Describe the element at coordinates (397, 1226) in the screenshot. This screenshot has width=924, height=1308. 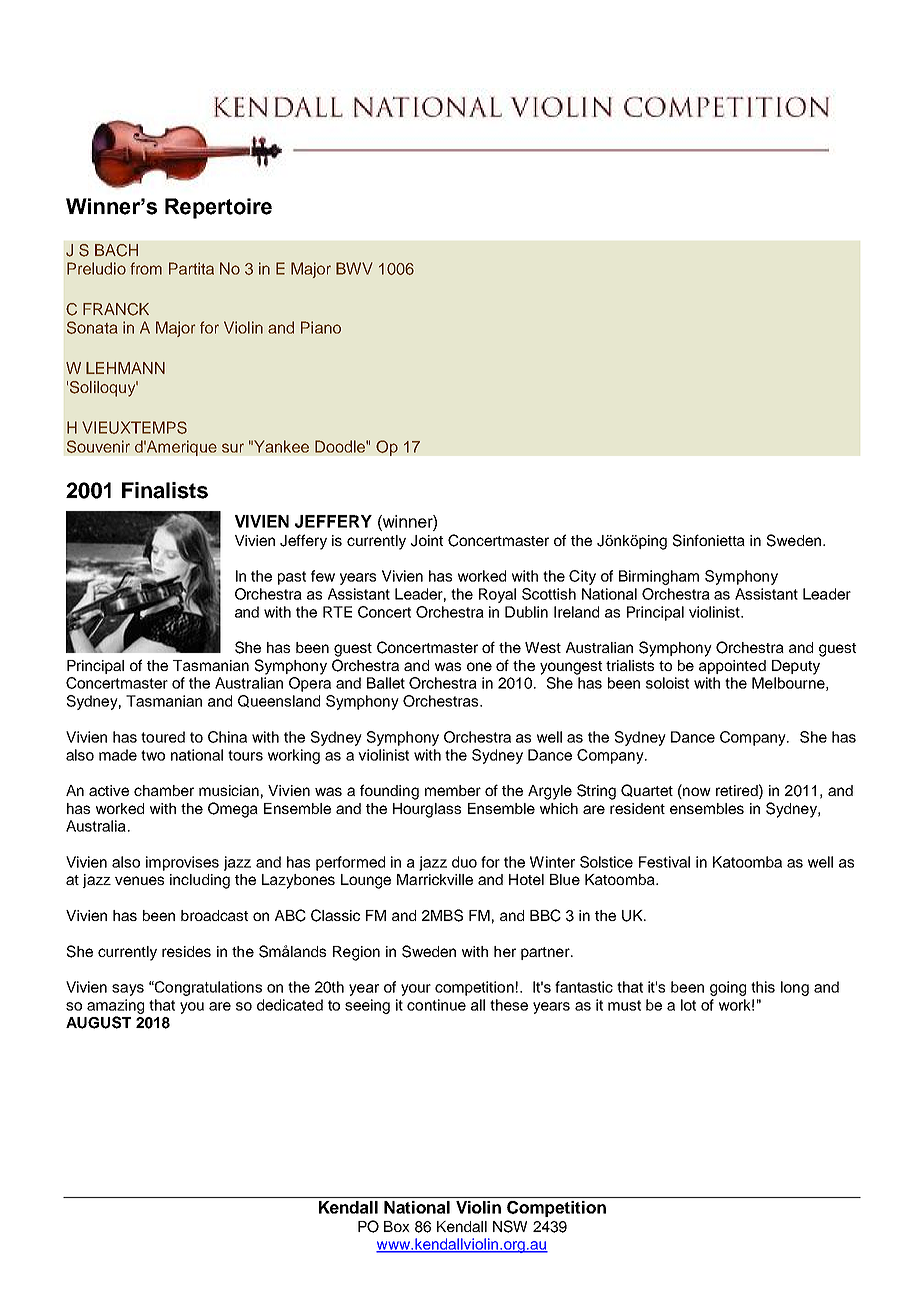
I see `Box` at that location.
